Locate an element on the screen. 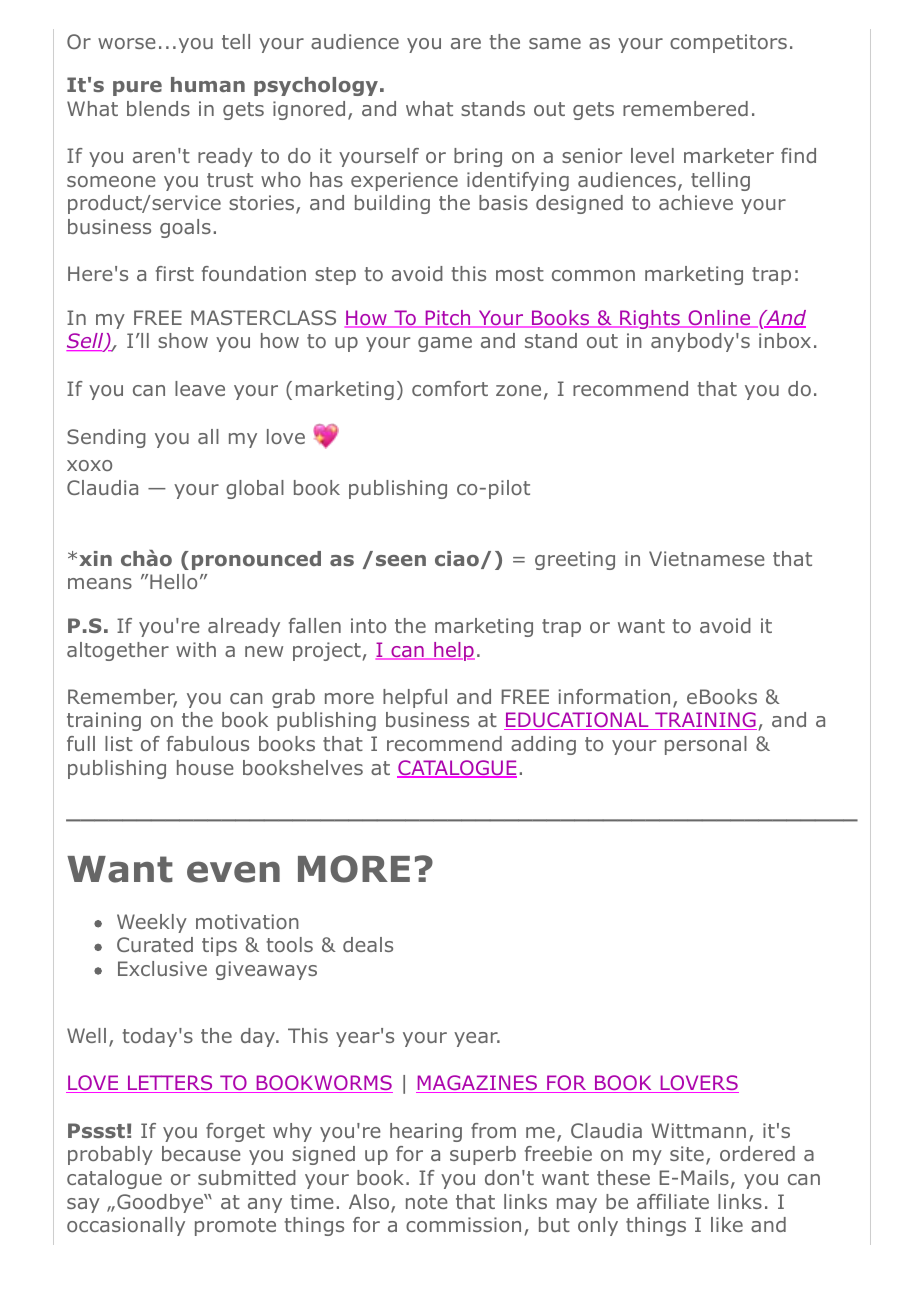 This screenshot has height=1308, width=924. because is located at coordinates (201, 1153).
